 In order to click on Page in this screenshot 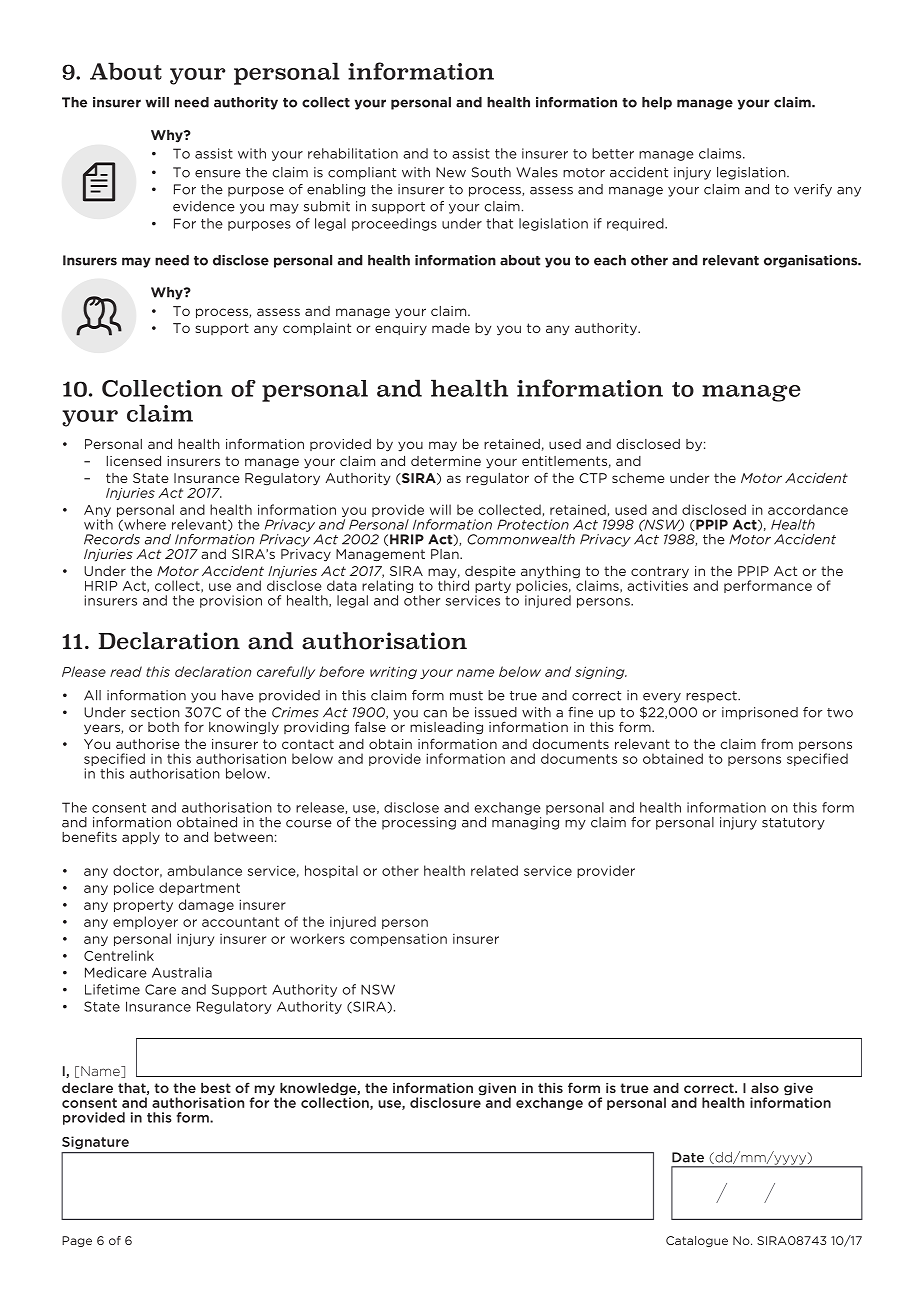, I will do `click(77, 1241)`.
